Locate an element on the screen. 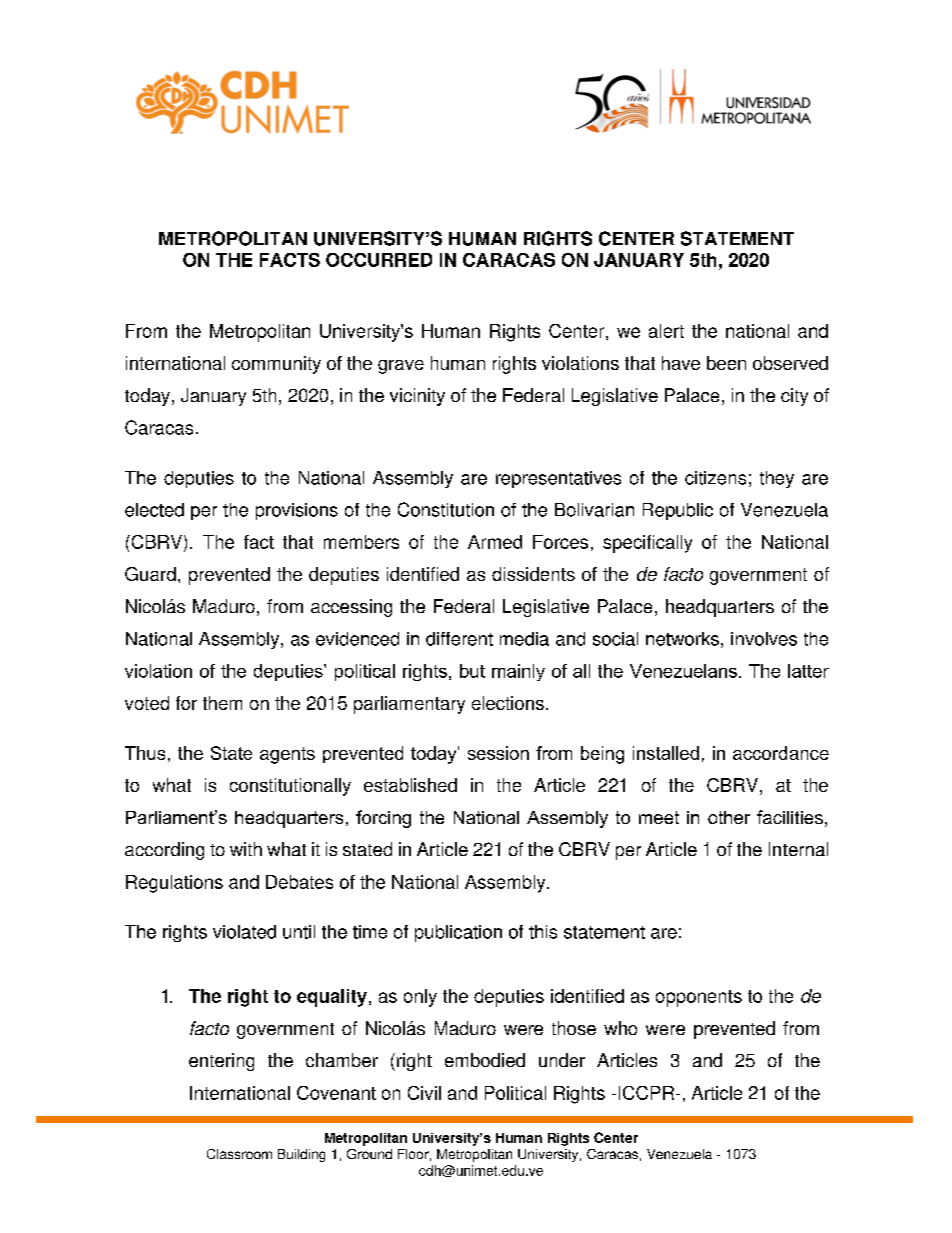 The height and width of the screenshot is (1233, 952). Classroom is located at coordinates (239, 1154).
